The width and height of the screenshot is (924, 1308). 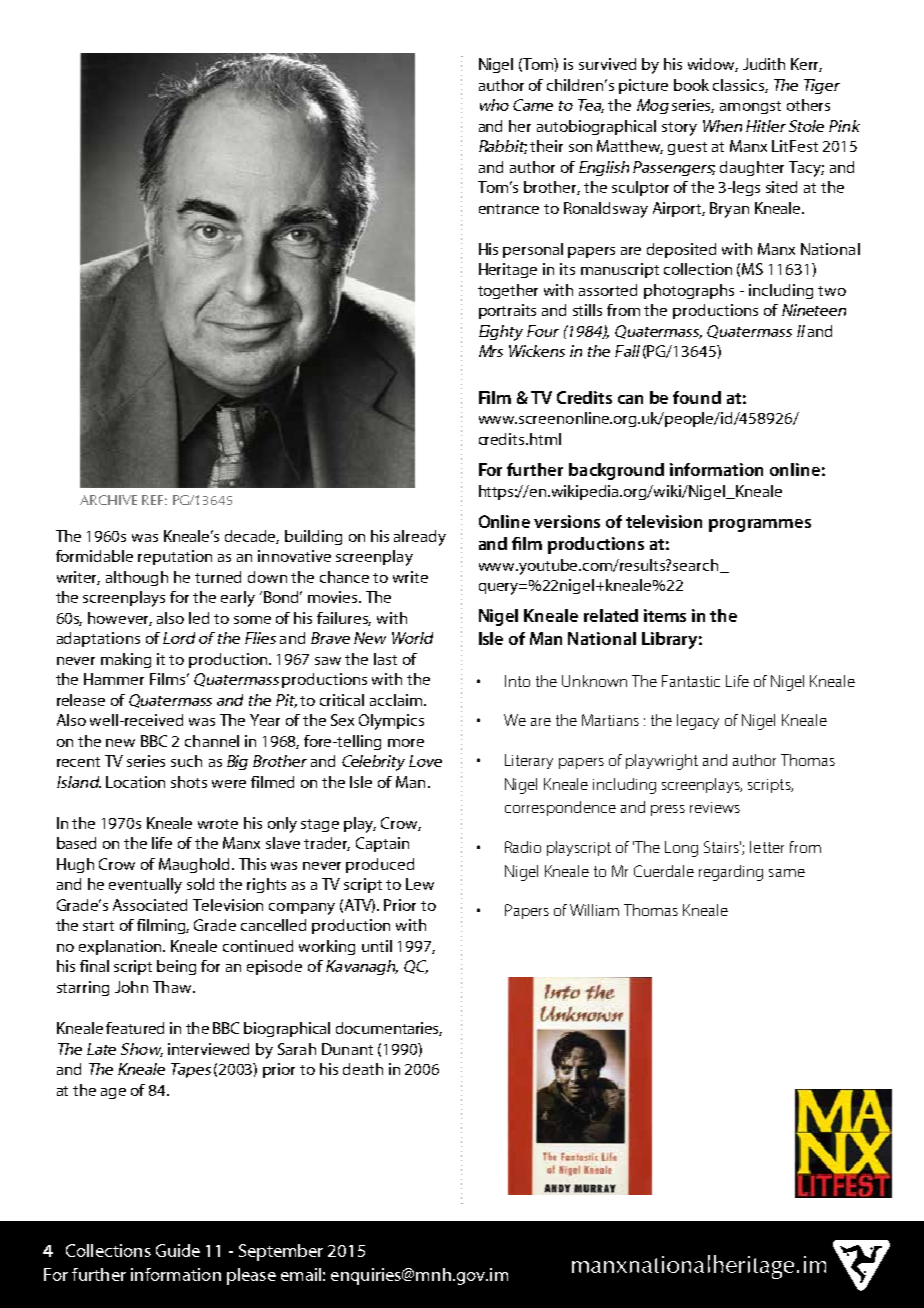 I want to click on REF, so click(x=154, y=500).
